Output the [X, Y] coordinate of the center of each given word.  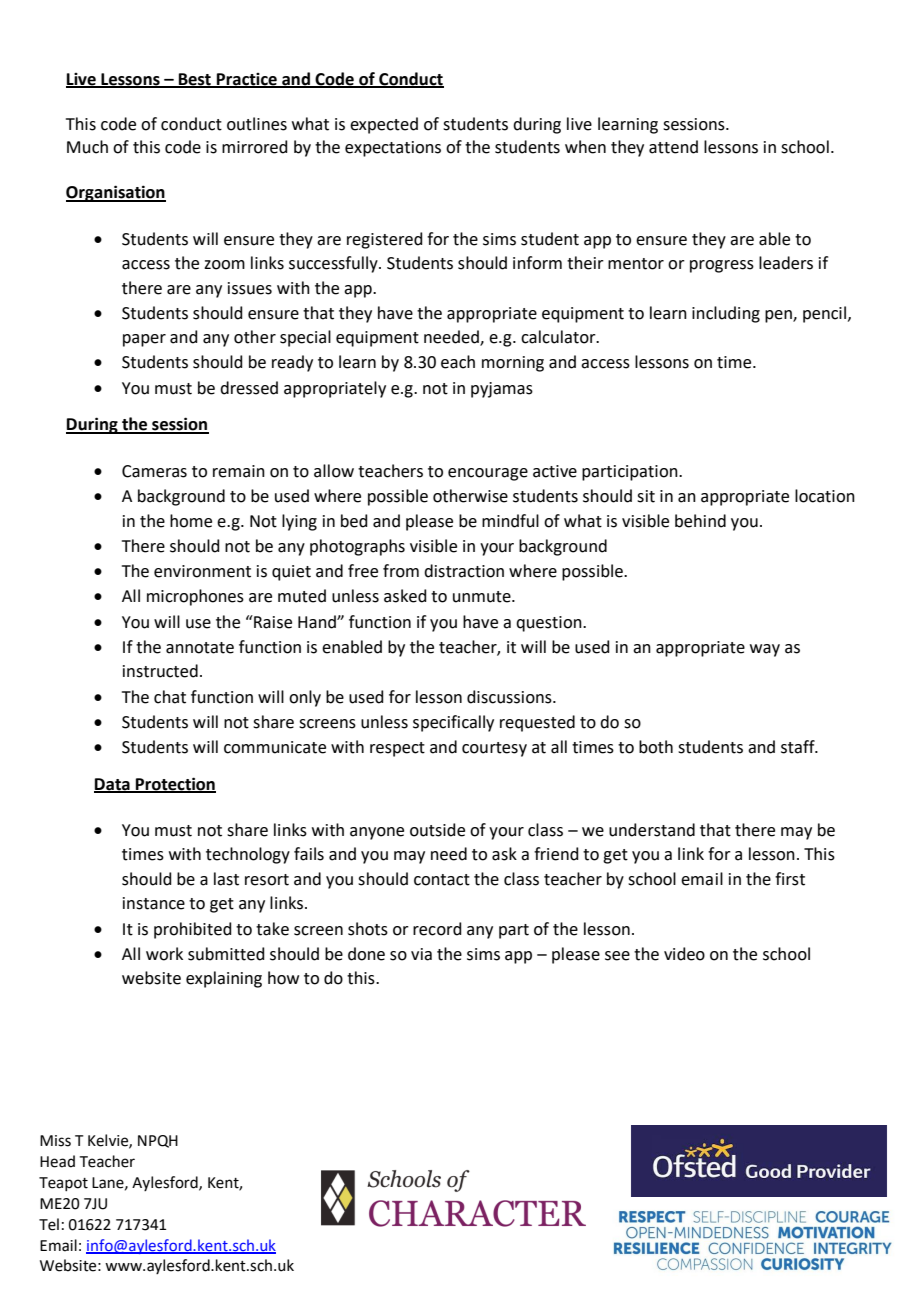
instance [154, 903]
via [421, 954]
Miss [55, 1141]
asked [405, 596]
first [790, 879]
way [765, 650]
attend [673, 147]
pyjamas [502, 390]
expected [384, 125]
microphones [195, 597]
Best [195, 80]
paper [144, 340]
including [726, 314]
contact [442, 880]
